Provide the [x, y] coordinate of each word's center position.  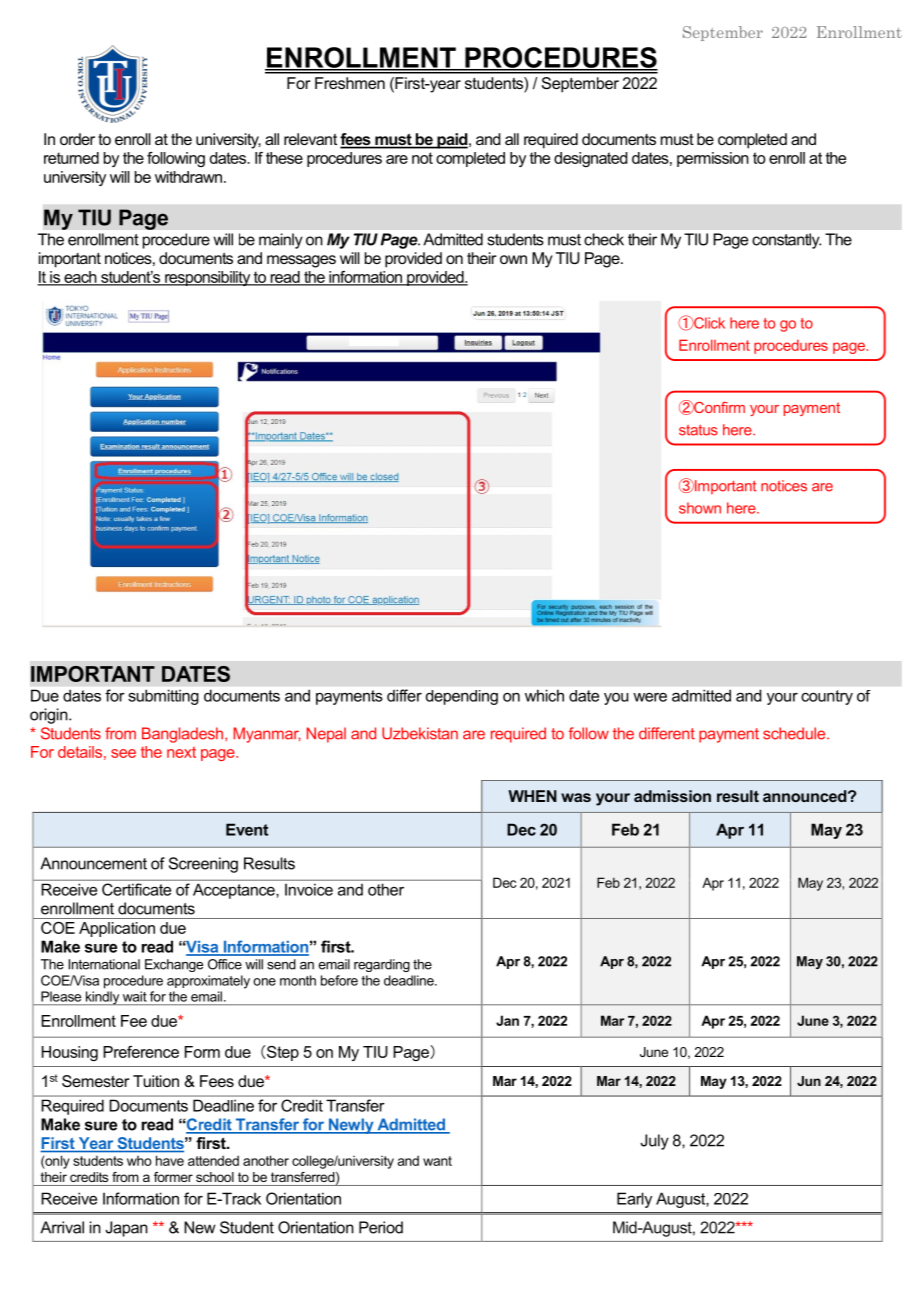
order [77, 139]
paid [452, 141]
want [437, 1161]
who [139, 1161]
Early [634, 1200]
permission [713, 159]
